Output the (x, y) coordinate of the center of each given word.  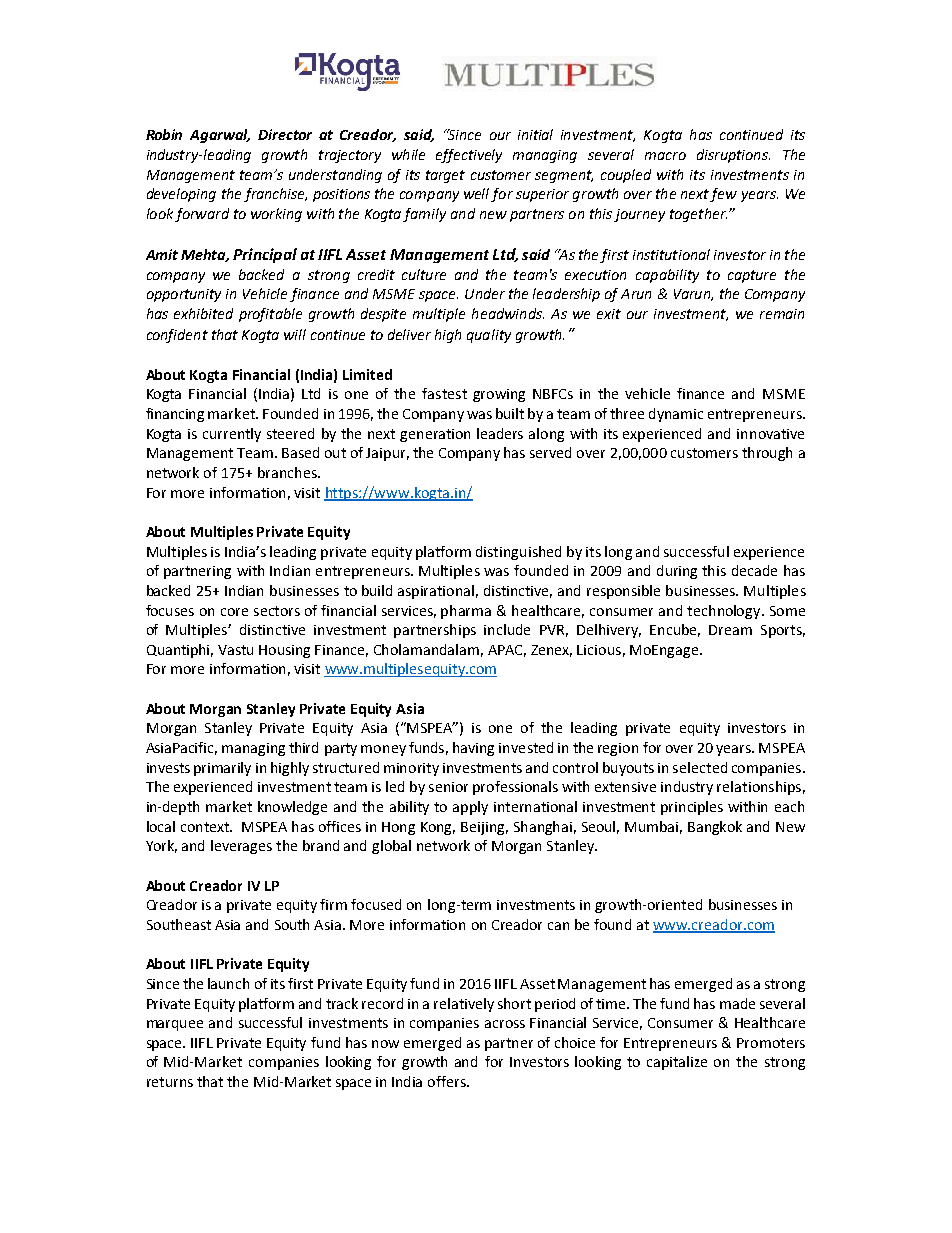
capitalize (677, 1063)
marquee (175, 1025)
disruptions (733, 156)
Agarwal (220, 136)
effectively (469, 156)
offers (448, 1081)
